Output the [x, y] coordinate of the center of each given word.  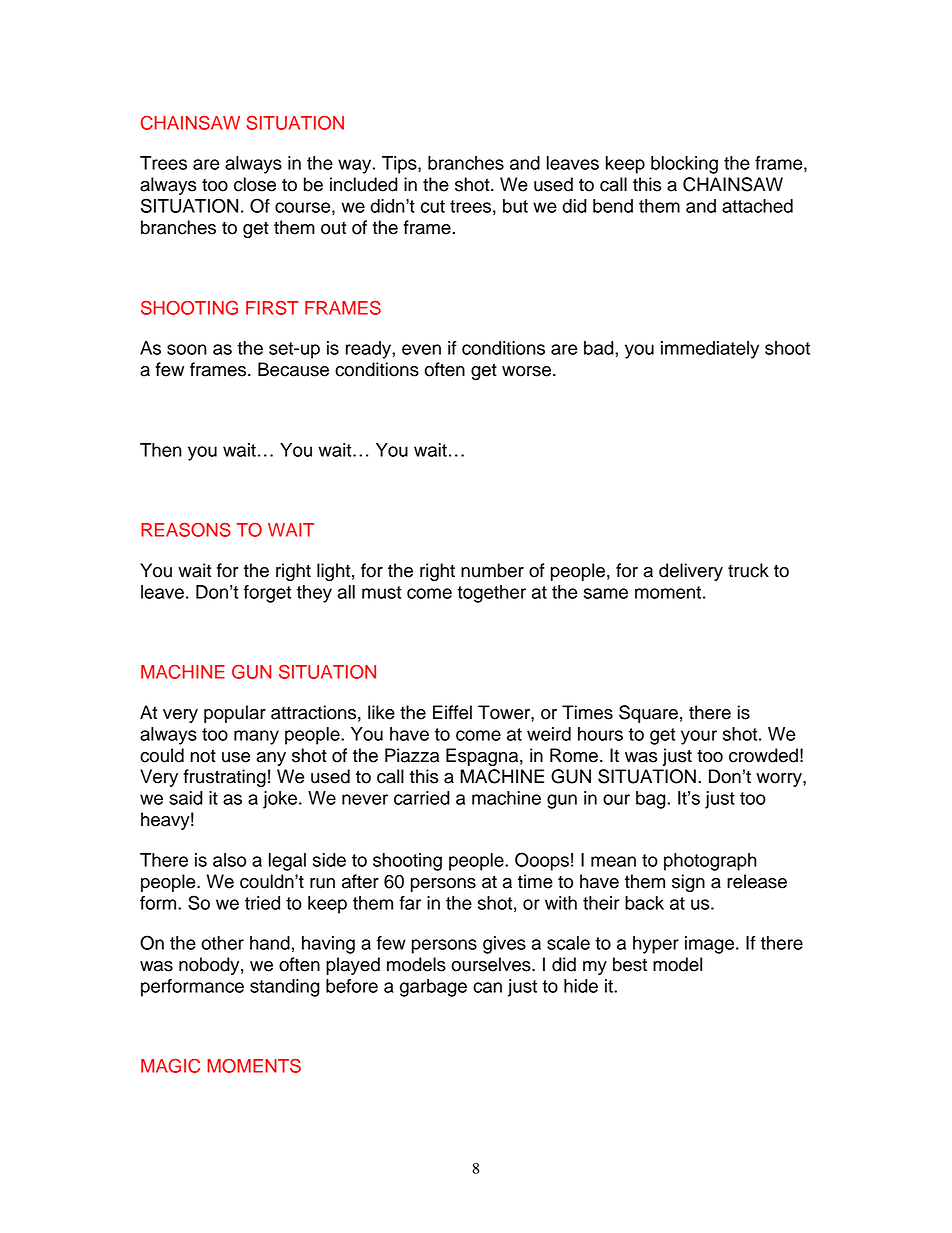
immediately [710, 350]
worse [528, 371]
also [229, 860]
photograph [710, 862]
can [487, 987]
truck [748, 570]
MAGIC [170, 1065]
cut [433, 206]
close [255, 184]
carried [422, 798]
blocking [684, 165]
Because [293, 369]
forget [267, 594]
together [491, 594]
